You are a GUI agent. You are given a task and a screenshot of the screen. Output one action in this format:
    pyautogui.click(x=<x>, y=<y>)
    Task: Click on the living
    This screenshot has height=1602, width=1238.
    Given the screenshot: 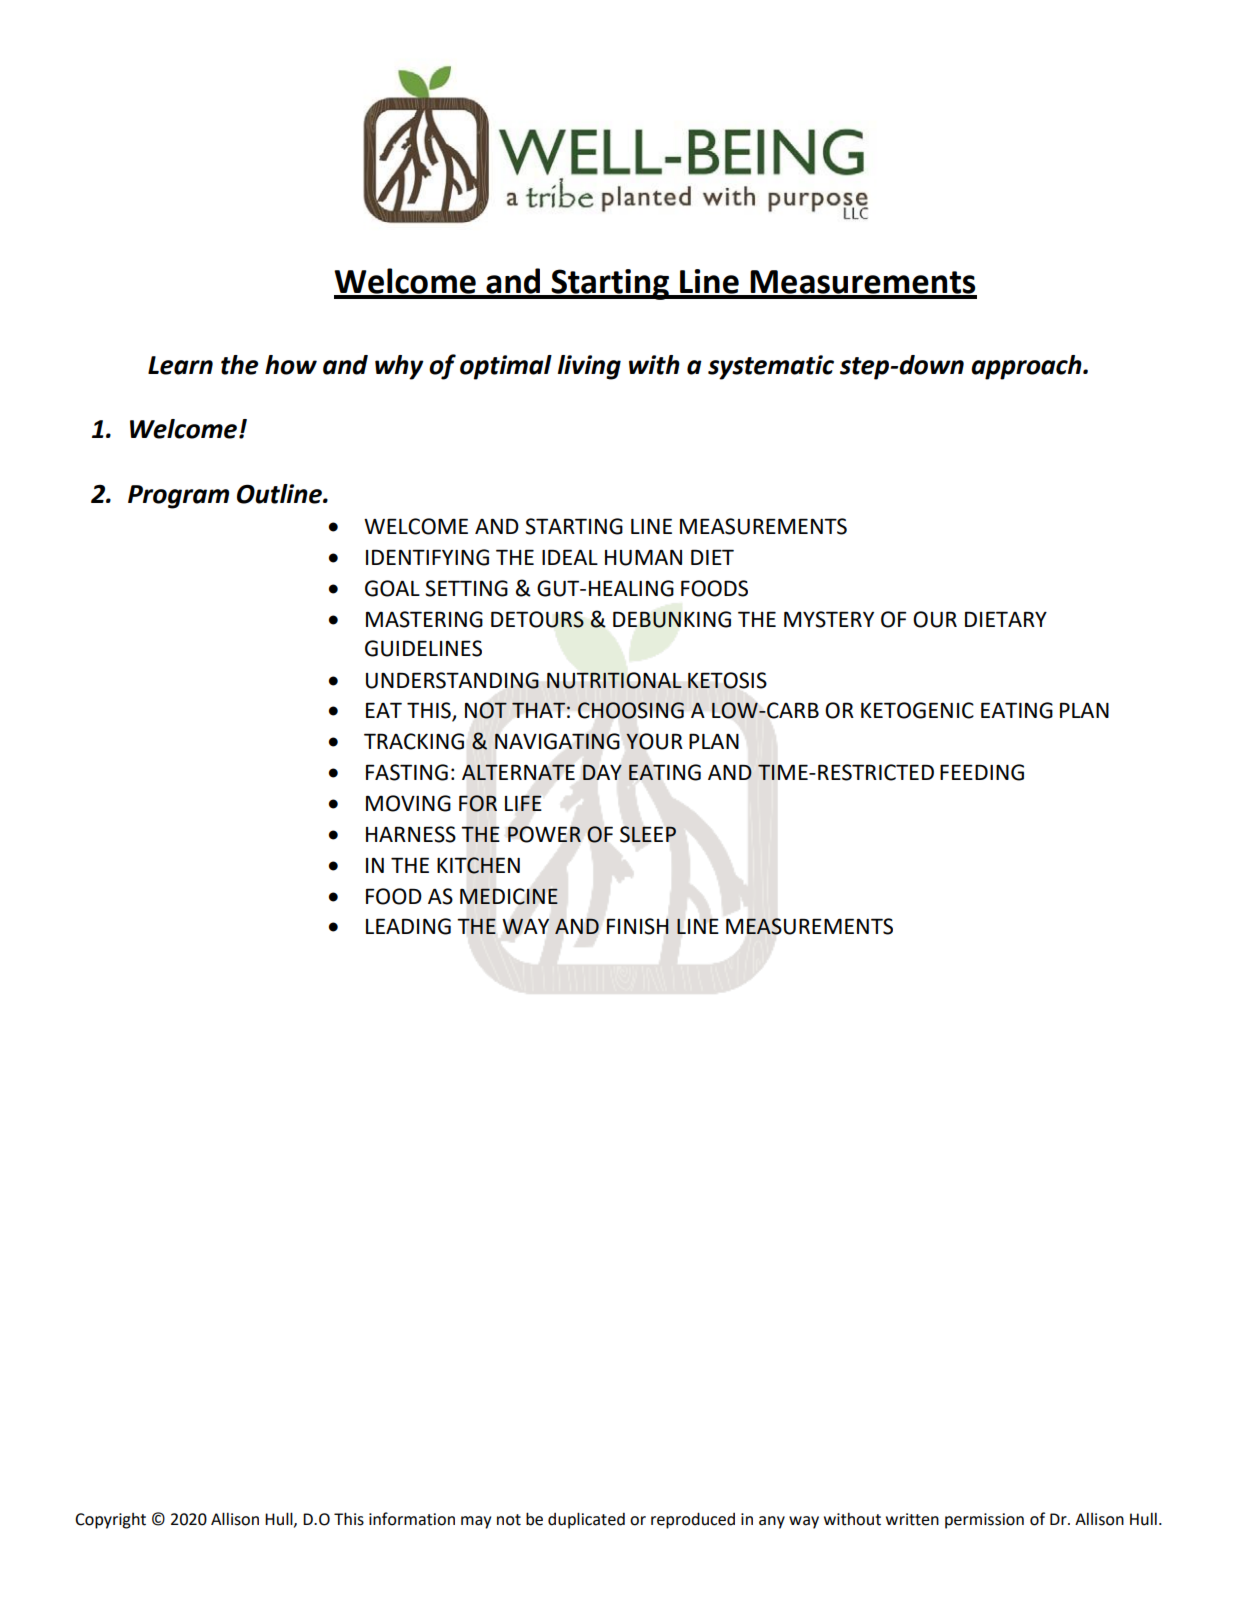 What is the action you would take?
    pyautogui.click(x=589, y=367)
